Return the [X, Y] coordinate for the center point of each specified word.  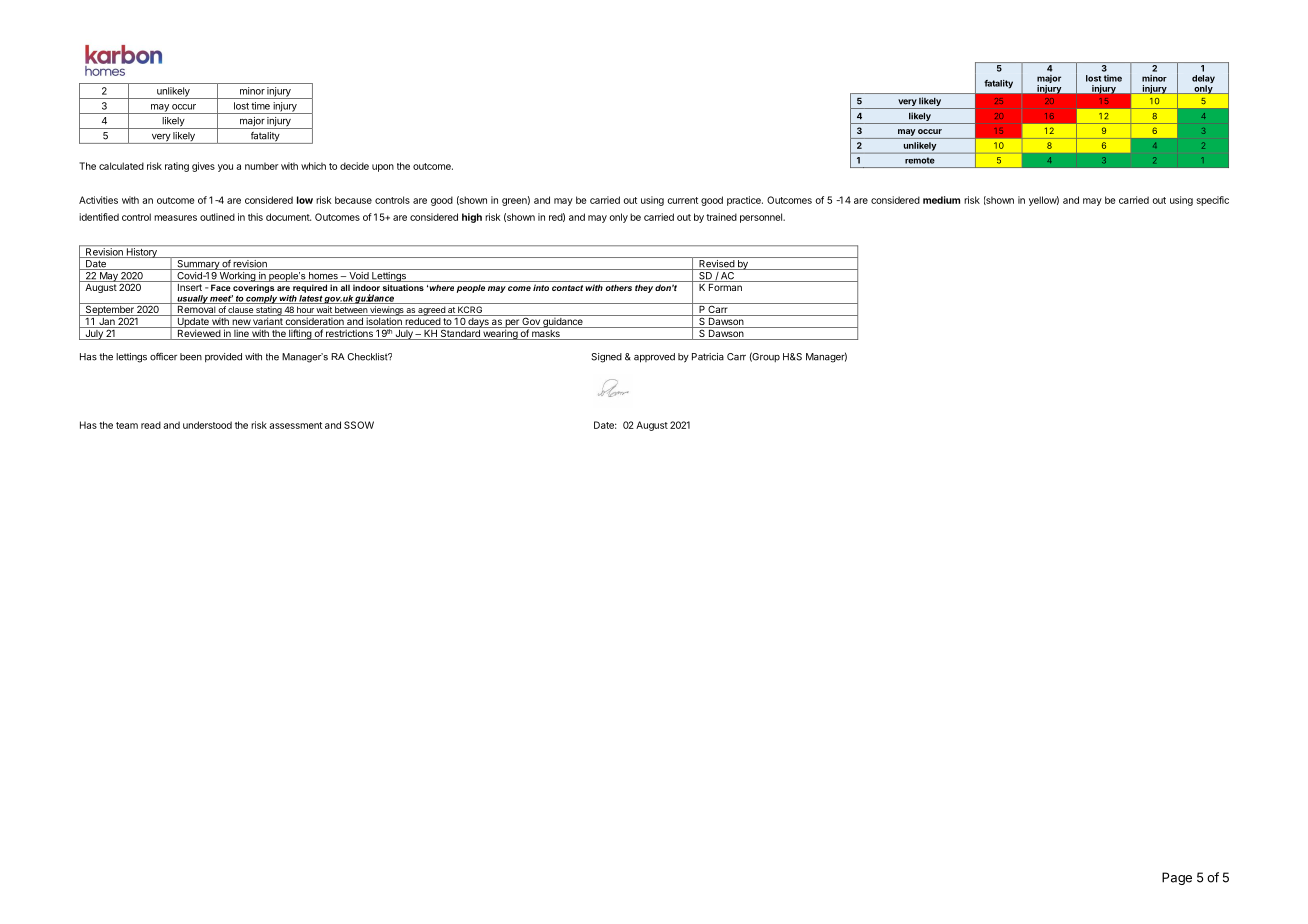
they [644, 288]
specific [1212, 201]
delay [1203, 80]
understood [207, 425]
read [151, 425]
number [261, 166]
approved [654, 358]
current [683, 200]
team [127, 425]
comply [261, 299]
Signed [606, 358]
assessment [295, 425]
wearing [500, 333]
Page [1177, 878]
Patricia [708, 357]
